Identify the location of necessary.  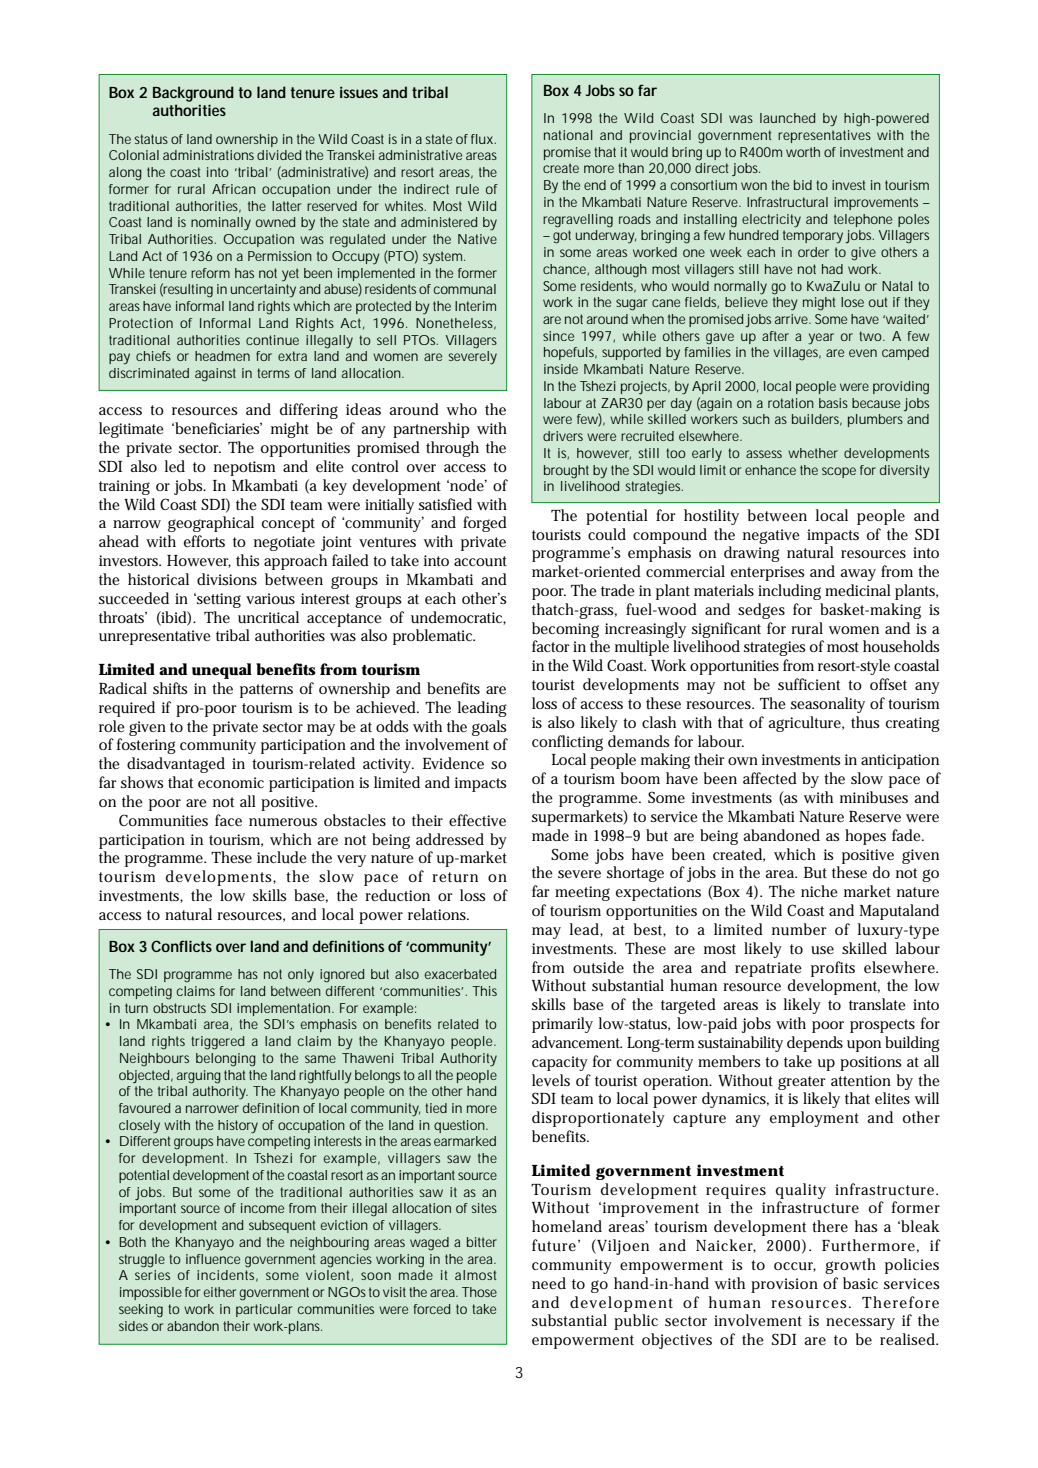
(860, 1324).
